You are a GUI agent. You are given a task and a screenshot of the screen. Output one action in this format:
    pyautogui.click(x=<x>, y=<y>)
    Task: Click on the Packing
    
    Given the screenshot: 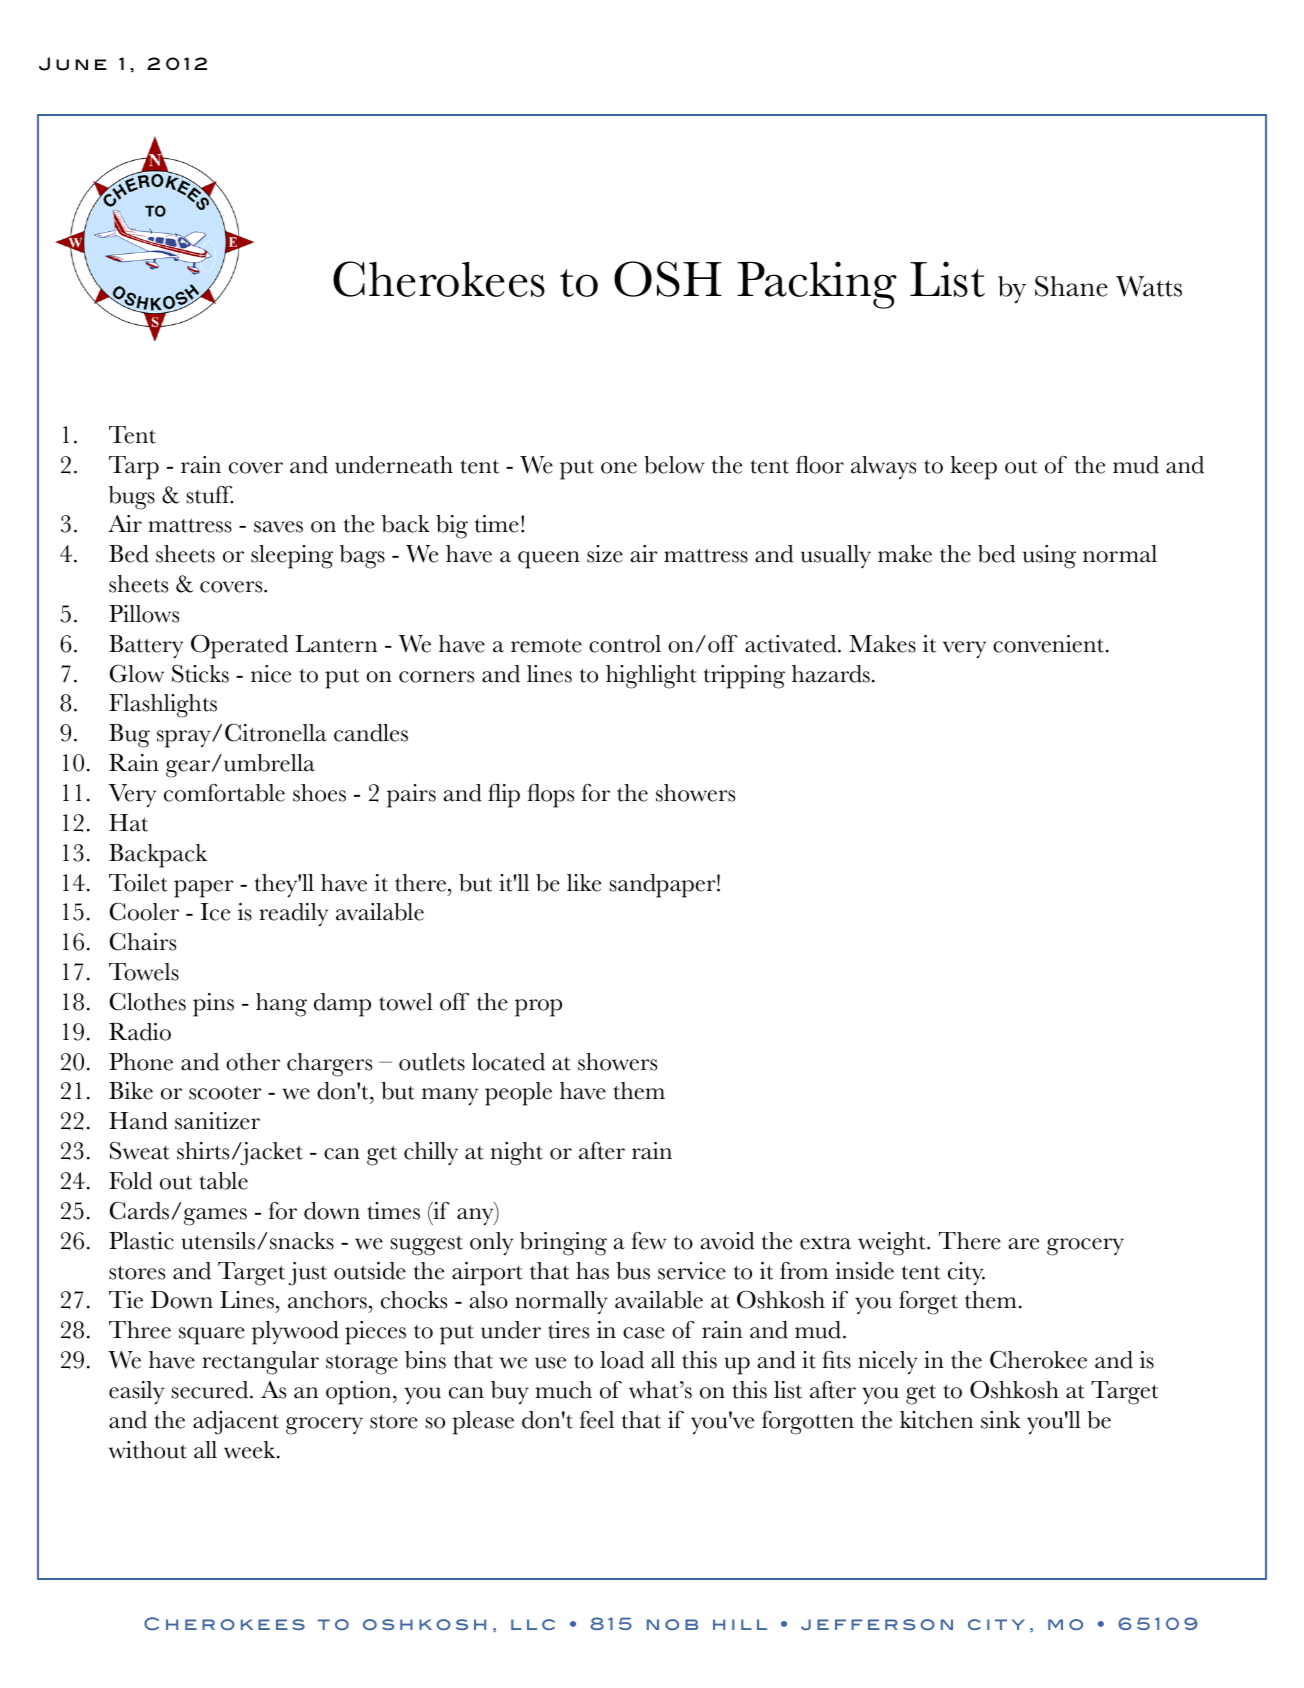 What is the action you would take?
    pyautogui.click(x=817, y=285)
